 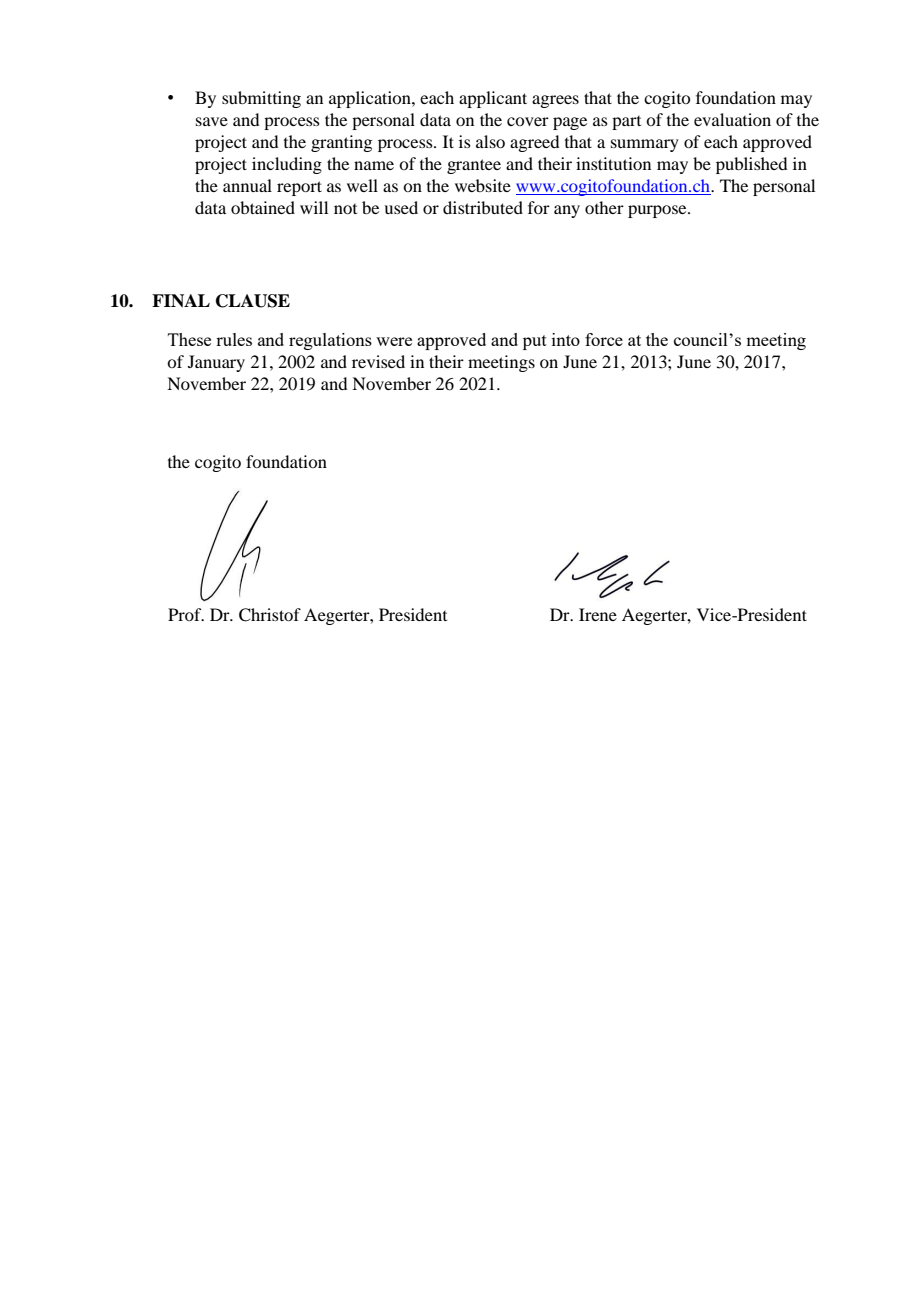 What do you see at coordinates (378, 361) in the screenshot?
I see `revised` at bounding box center [378, 361].
